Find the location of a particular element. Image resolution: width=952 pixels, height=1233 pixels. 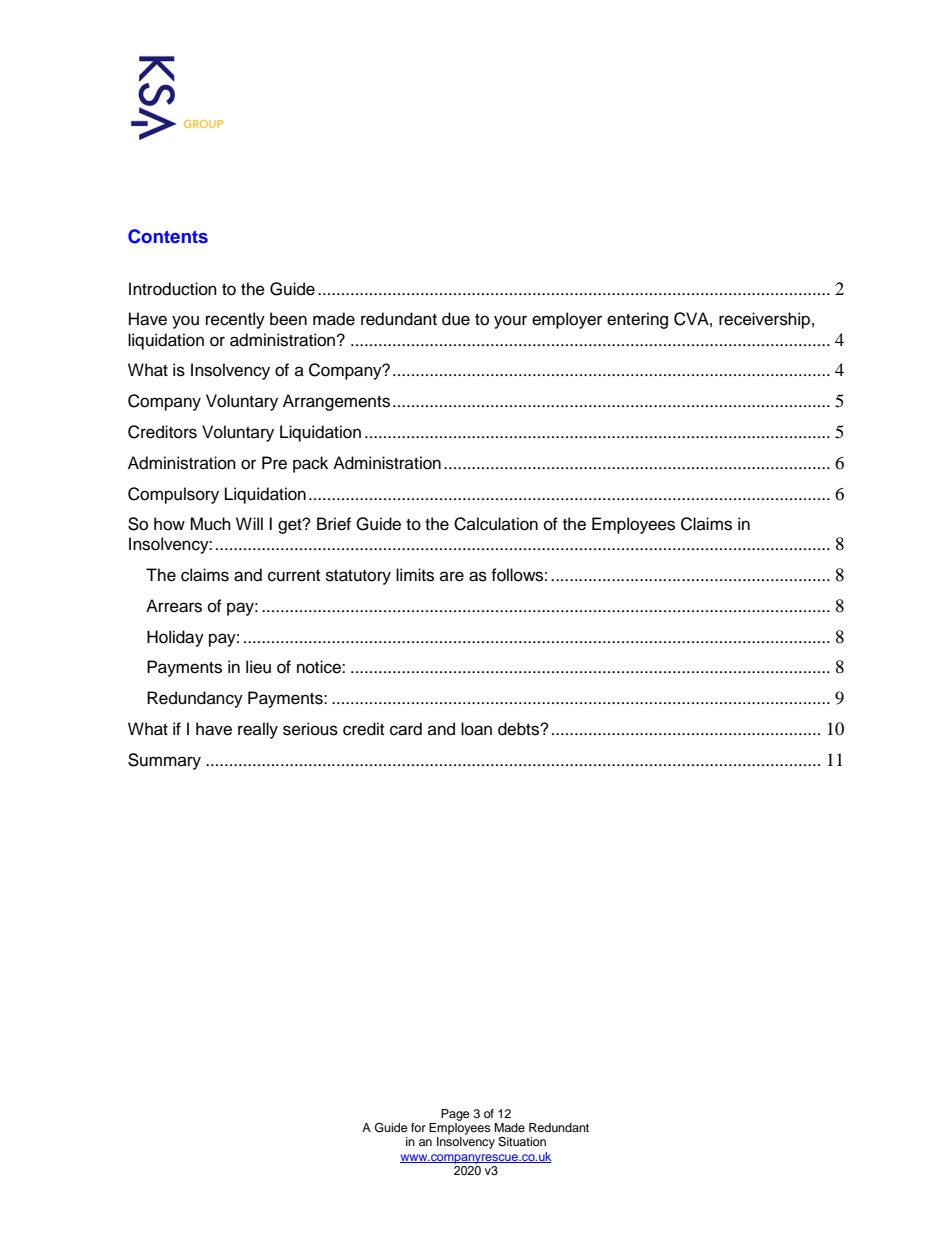

card is located at coordinates (406, 729).
